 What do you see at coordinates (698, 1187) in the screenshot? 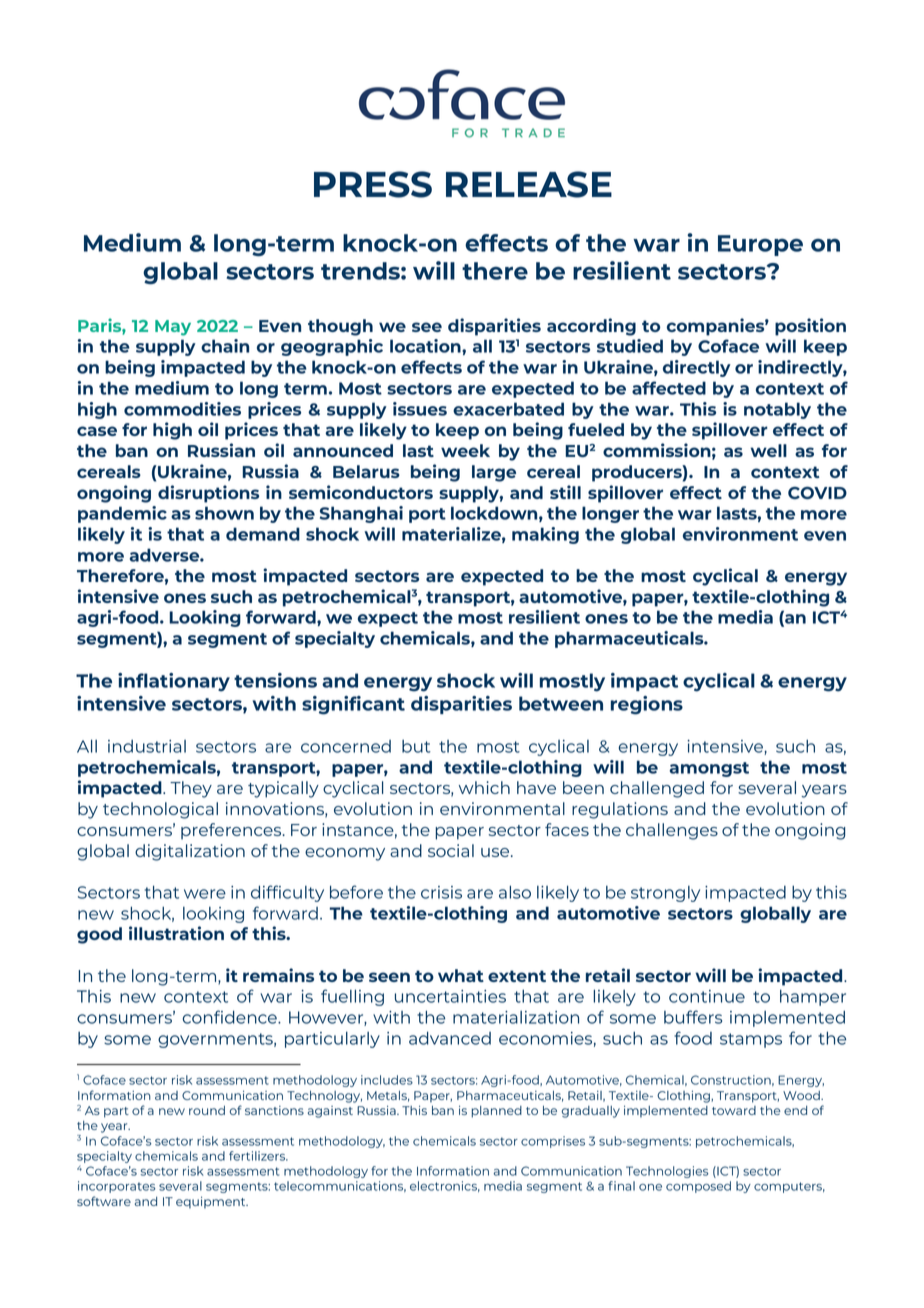
I see `composed` at bounding box center [698, 1187].
